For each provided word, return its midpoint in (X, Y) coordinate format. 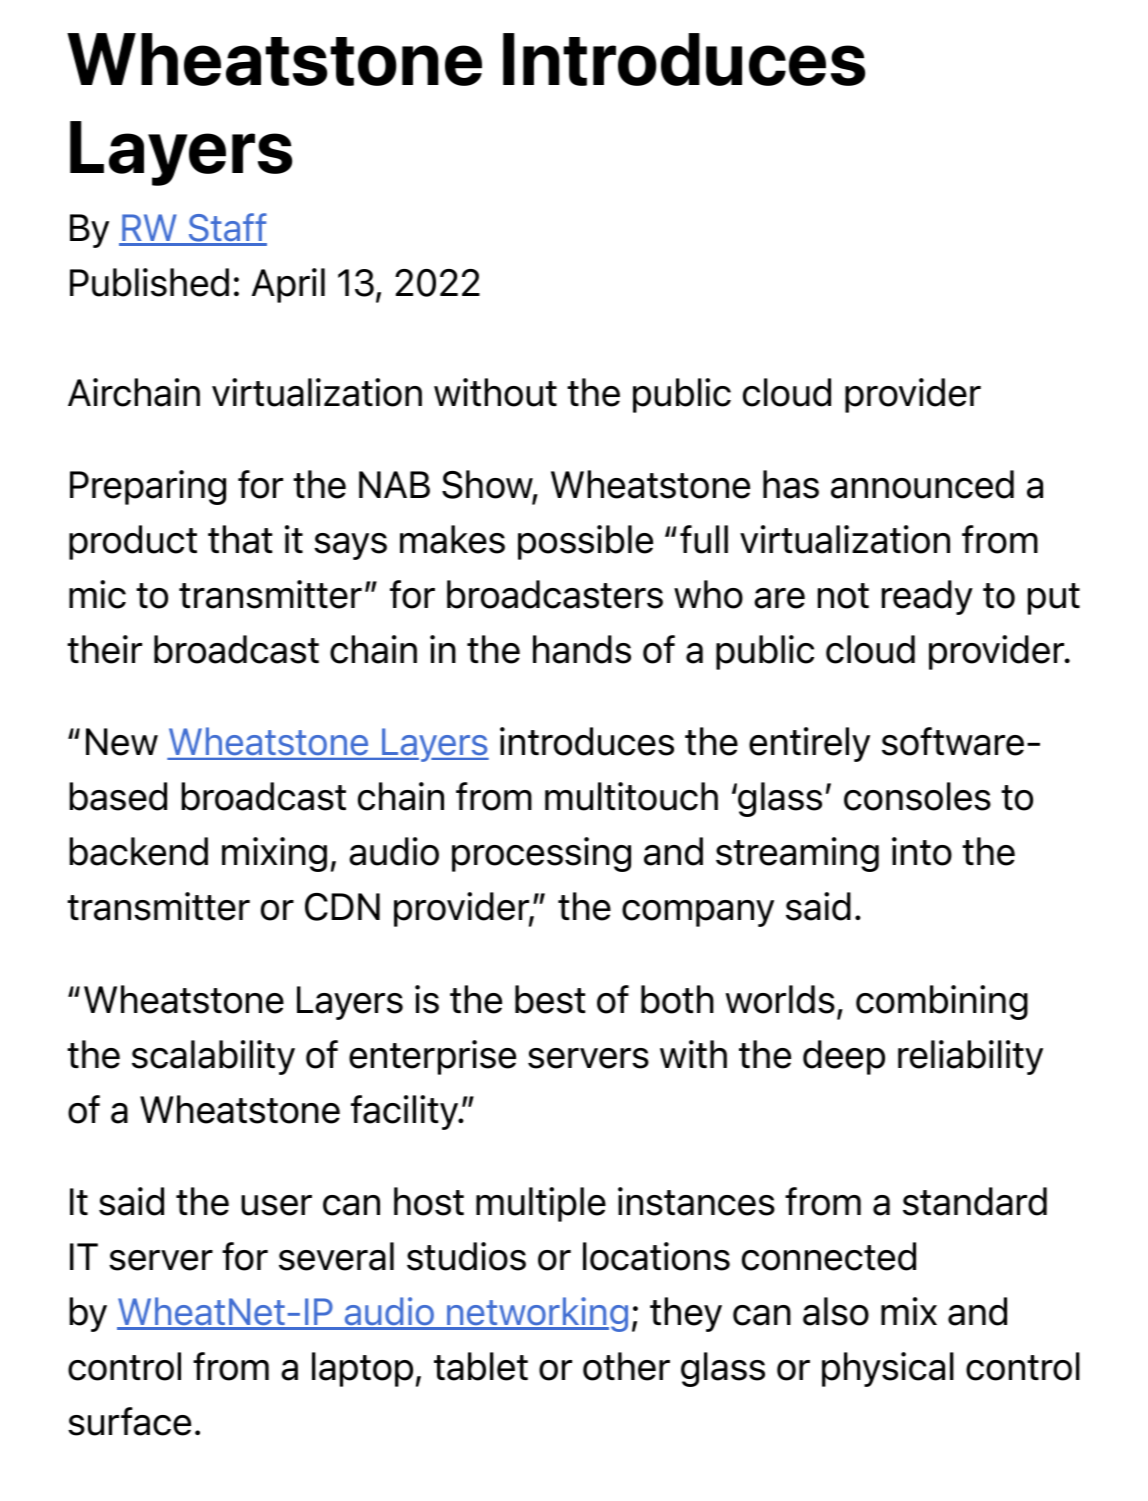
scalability (213, 1057)
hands (582, 649)
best (550, 999)
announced (922, 484)
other (626, 1366)
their (104, 649)
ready (927, 597)
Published (149, 282)
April (288, 285)
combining (942, 1002)
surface (129, 1421)
